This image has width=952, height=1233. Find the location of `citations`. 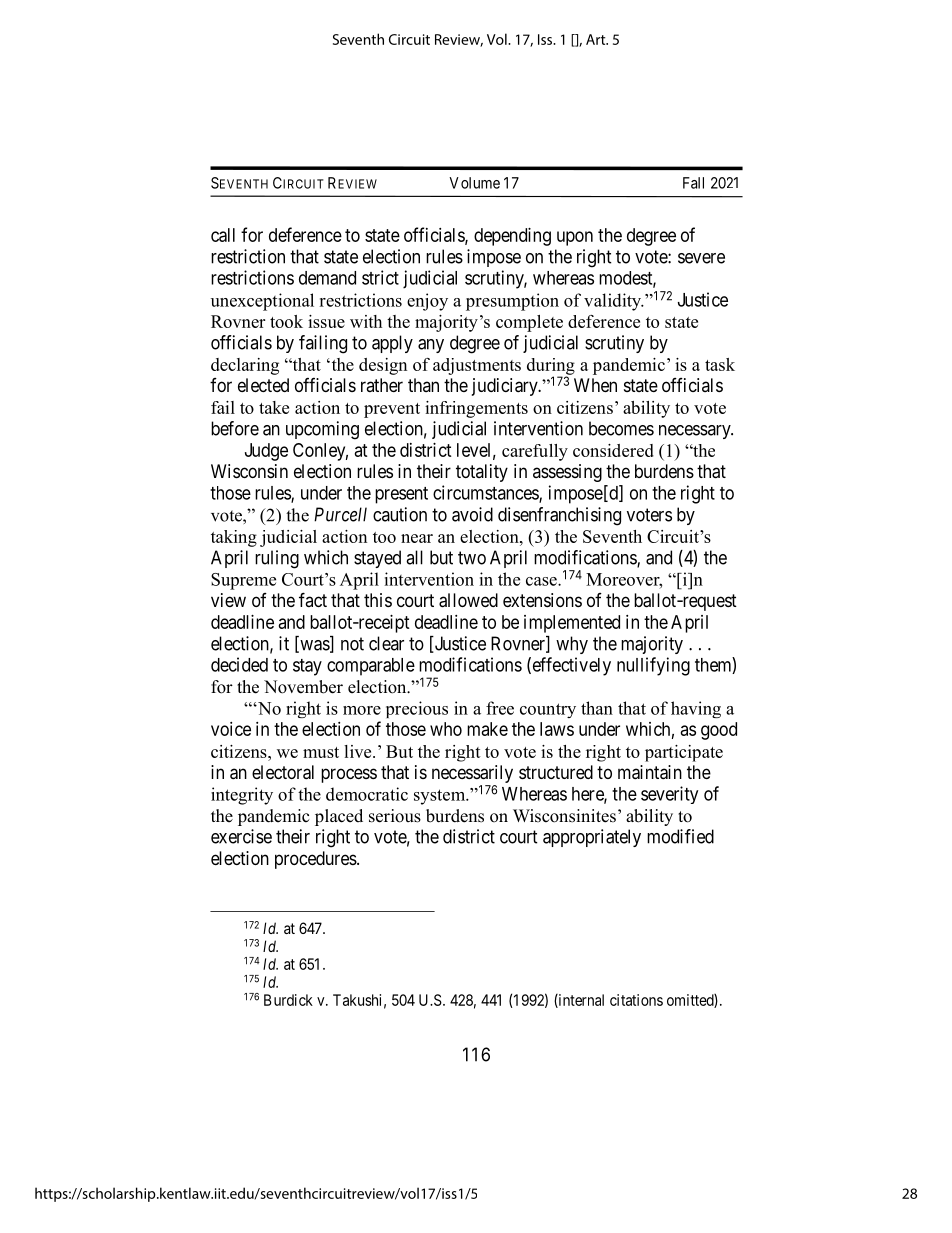

citations is located at coordinates (636, 1000).
